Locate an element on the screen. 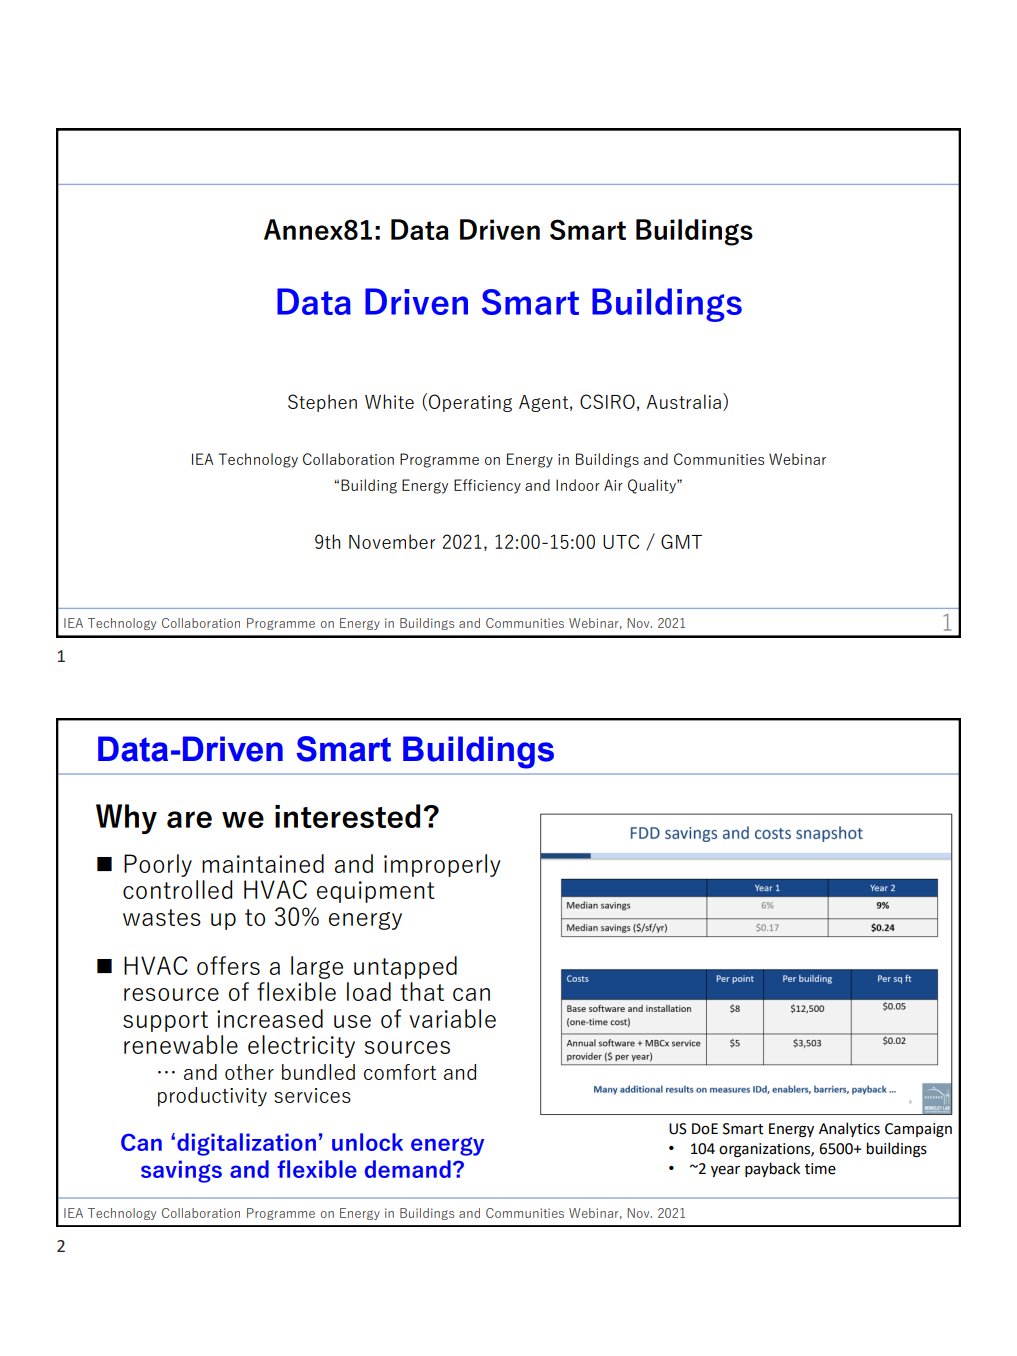 This screenshot has width=1017, height=1356. demand is located at coordinates (408, 1169).
